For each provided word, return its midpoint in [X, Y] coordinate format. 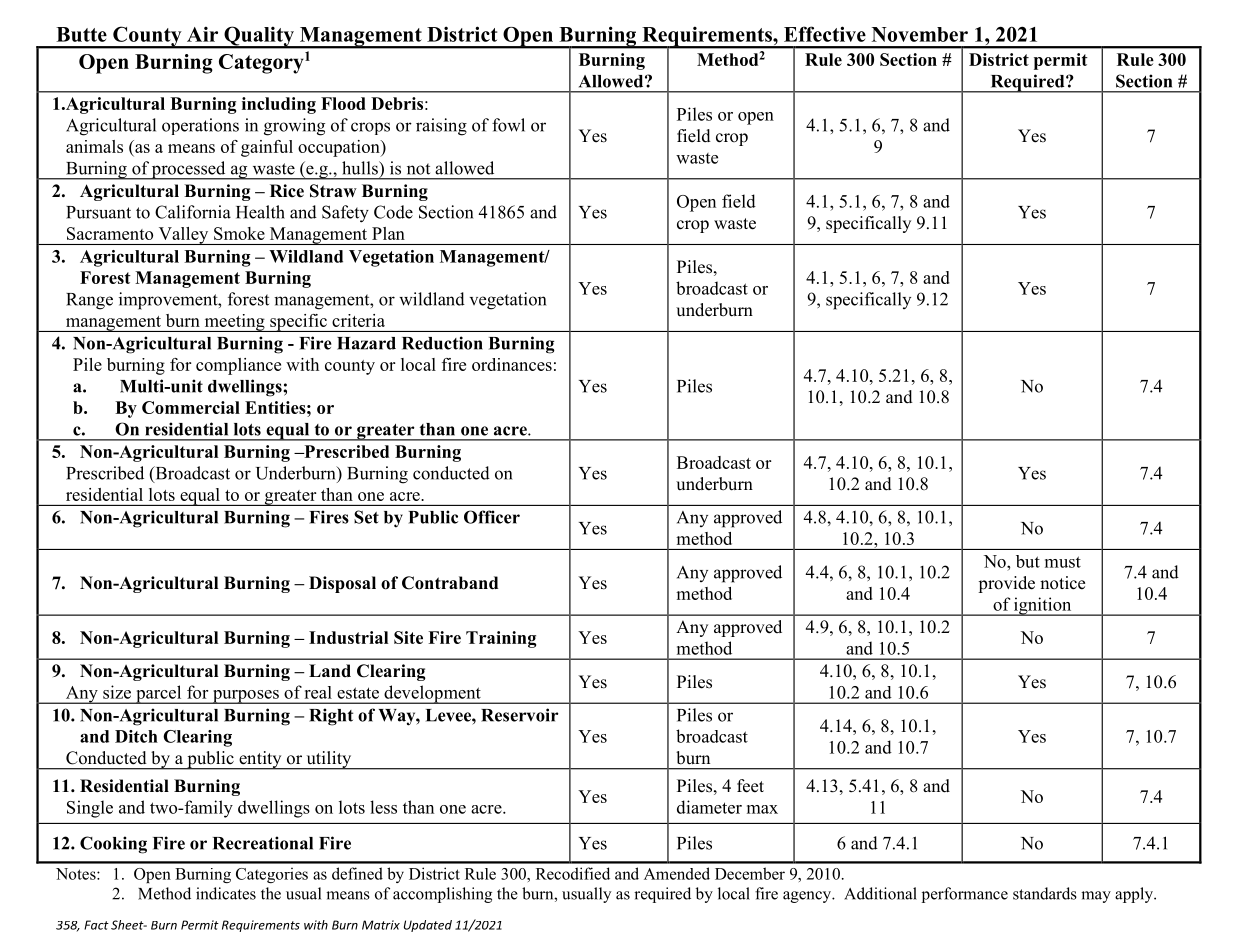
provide [1006, 584]
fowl [508, 125]
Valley [183, 236]
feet [750, 786]
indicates [226, 893]
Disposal [342, 584]
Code [393, 212]
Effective [825, 34]
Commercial [191, 407]
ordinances [512, 364]
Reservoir [520, 715]
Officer [492, 517]
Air [202, 34]
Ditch [136, 736]
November [920, 34]
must [1063, 562]
